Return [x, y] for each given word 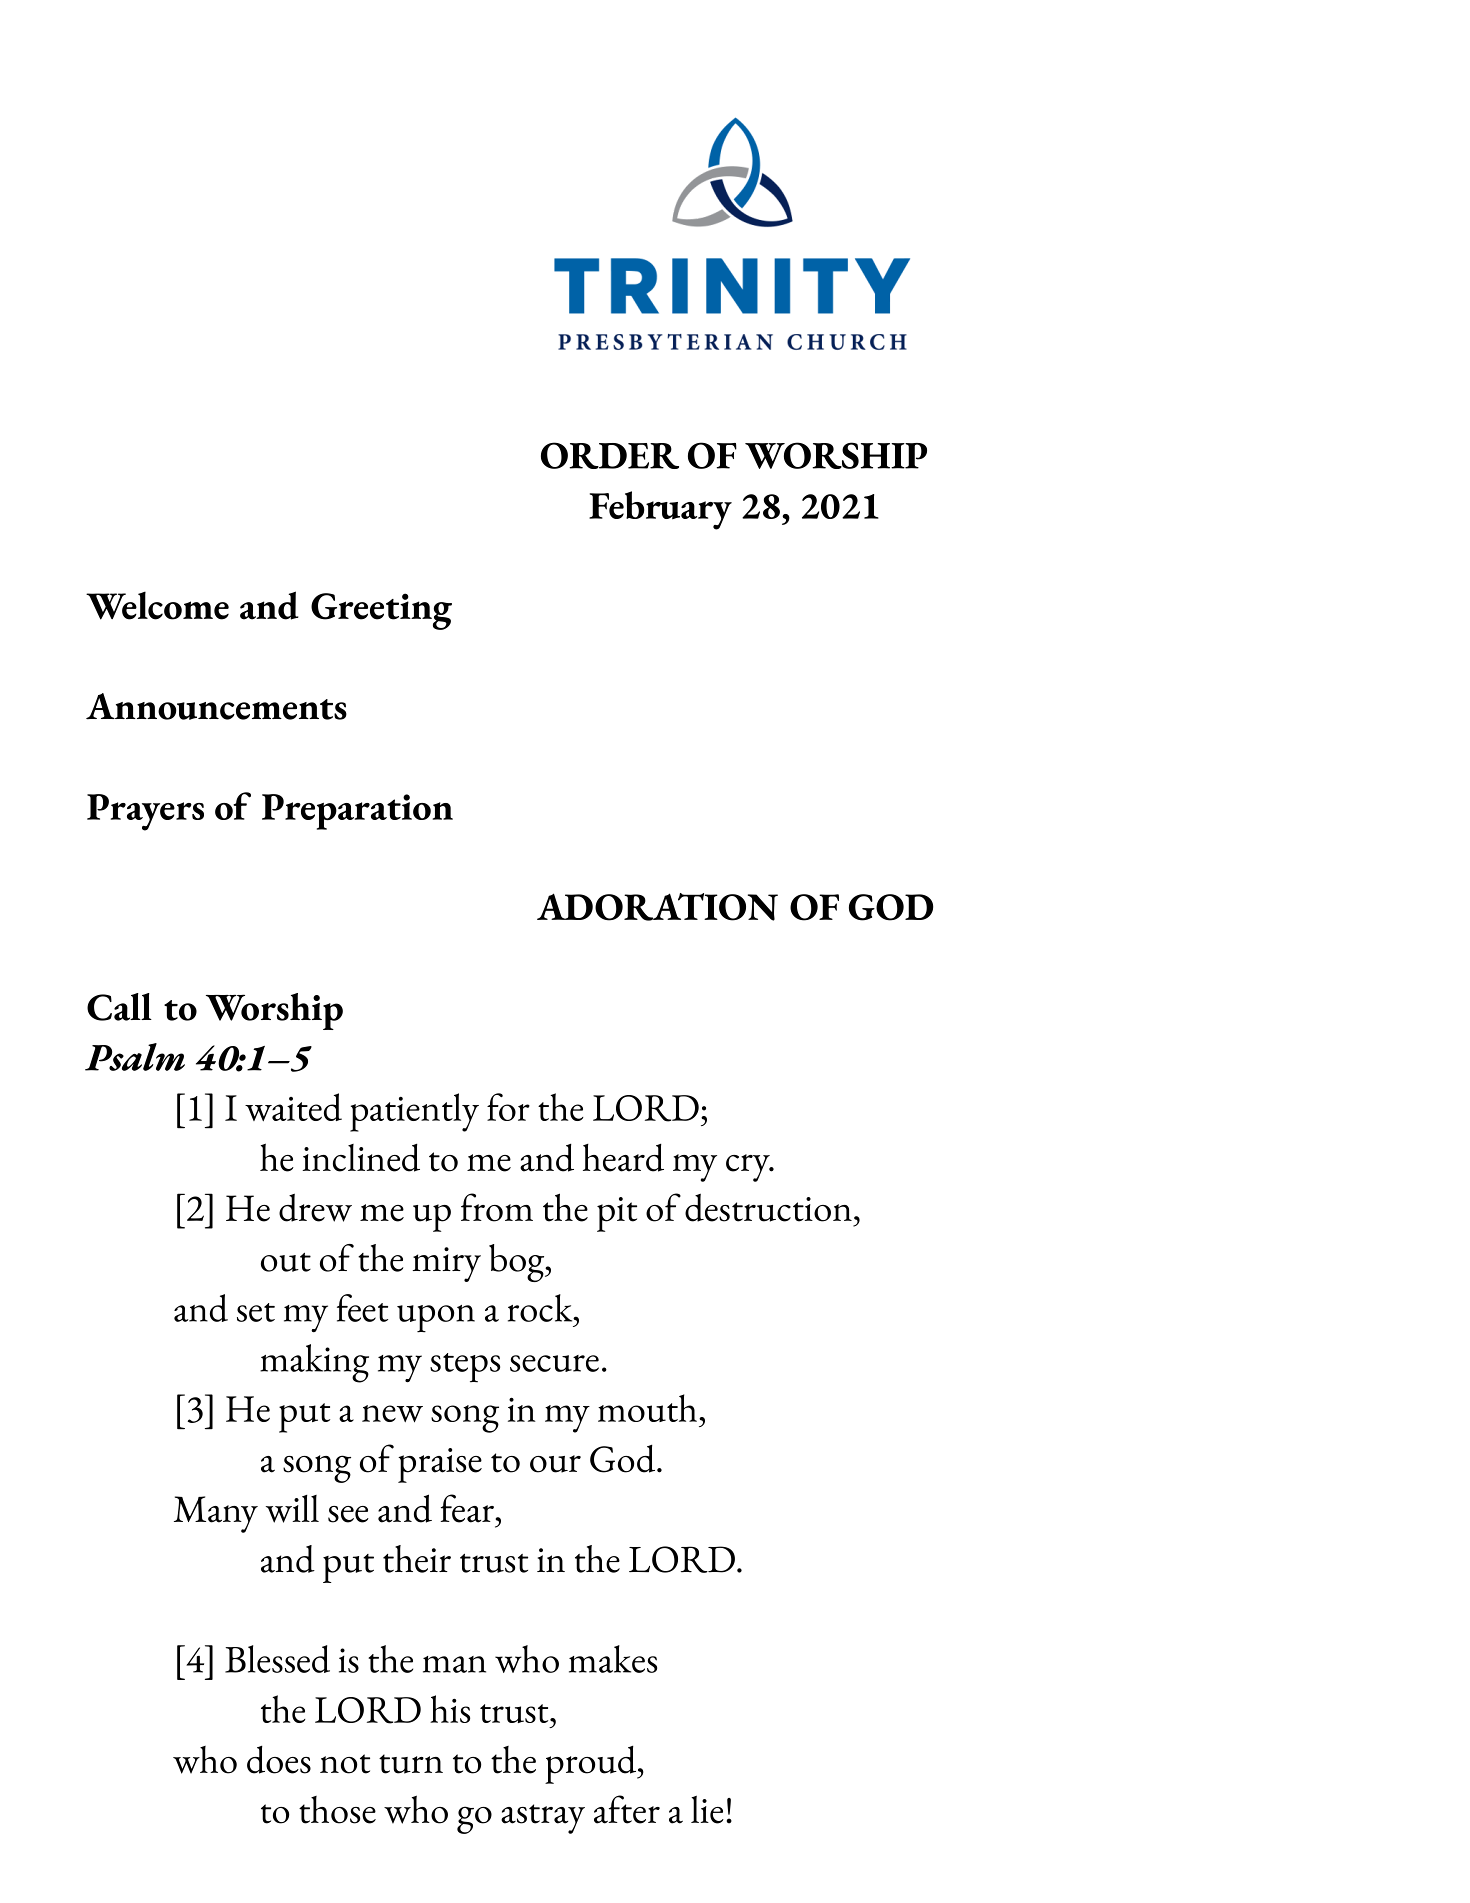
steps [465, 1367]
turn [411, 1764]
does [279, 1760]
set [256, 1312]
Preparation [357, 812]
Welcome [157, 605]
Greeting [381, 611]
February [660, 510]
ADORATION [657, 907]
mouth [647, 1408]
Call [119, 1007]
